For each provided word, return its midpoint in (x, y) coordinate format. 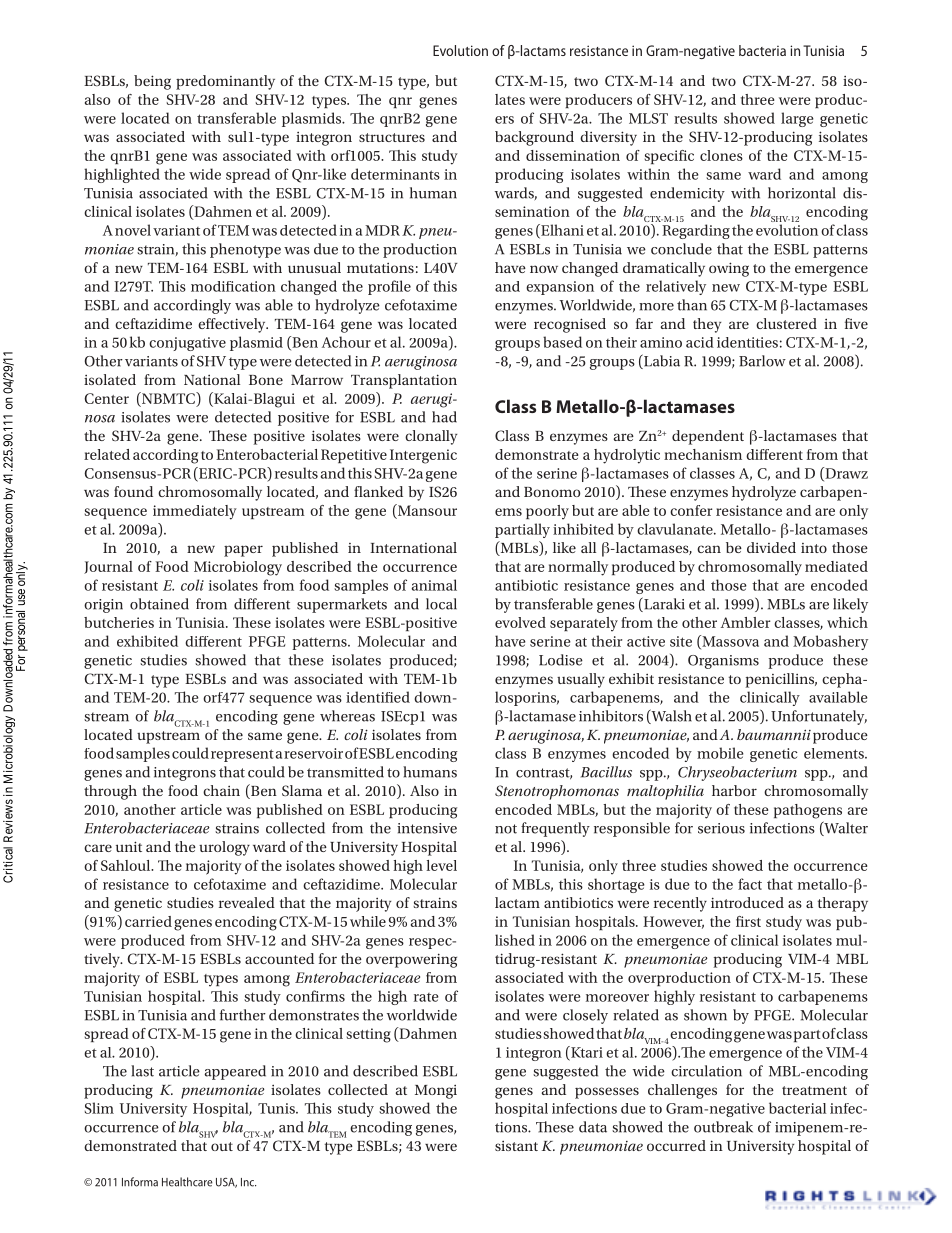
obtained (159, 604)
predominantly (225, 82)
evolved (520, 622)
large (797, 119)
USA (226, 1183)
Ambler (745, 622)
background (534, 138)
